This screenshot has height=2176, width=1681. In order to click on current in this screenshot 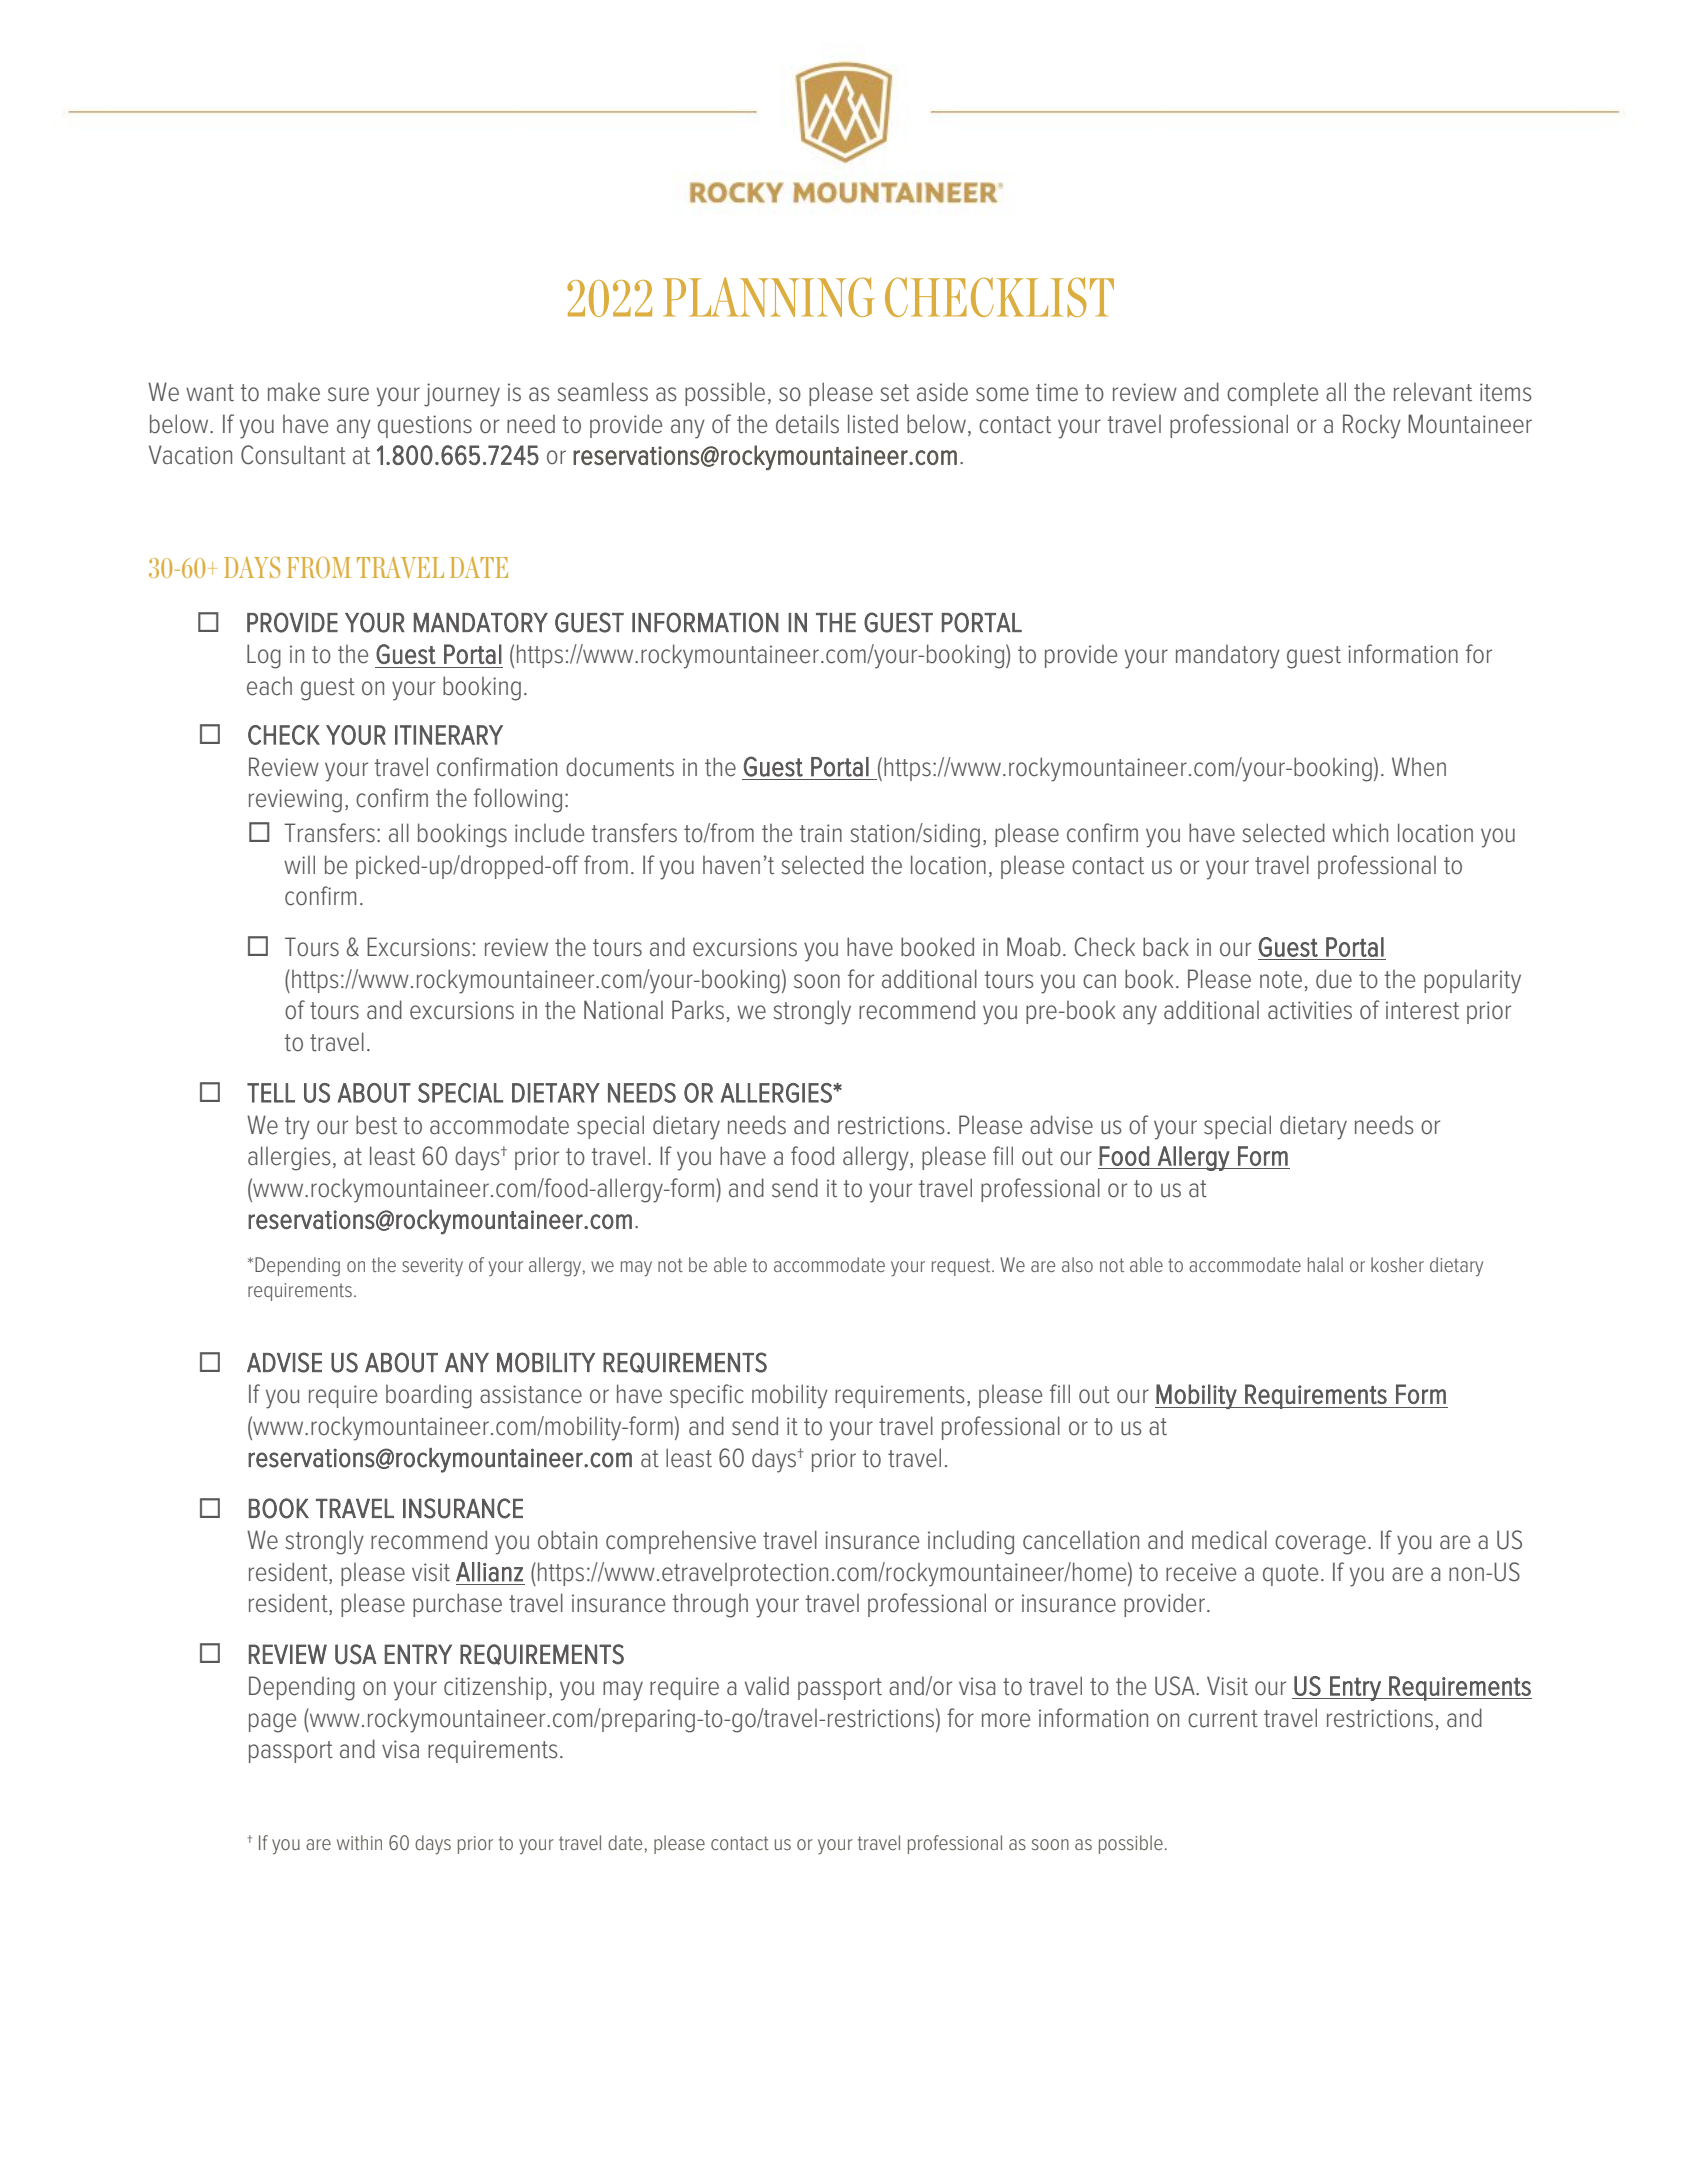, I will do `click(1223, 1719)`.
